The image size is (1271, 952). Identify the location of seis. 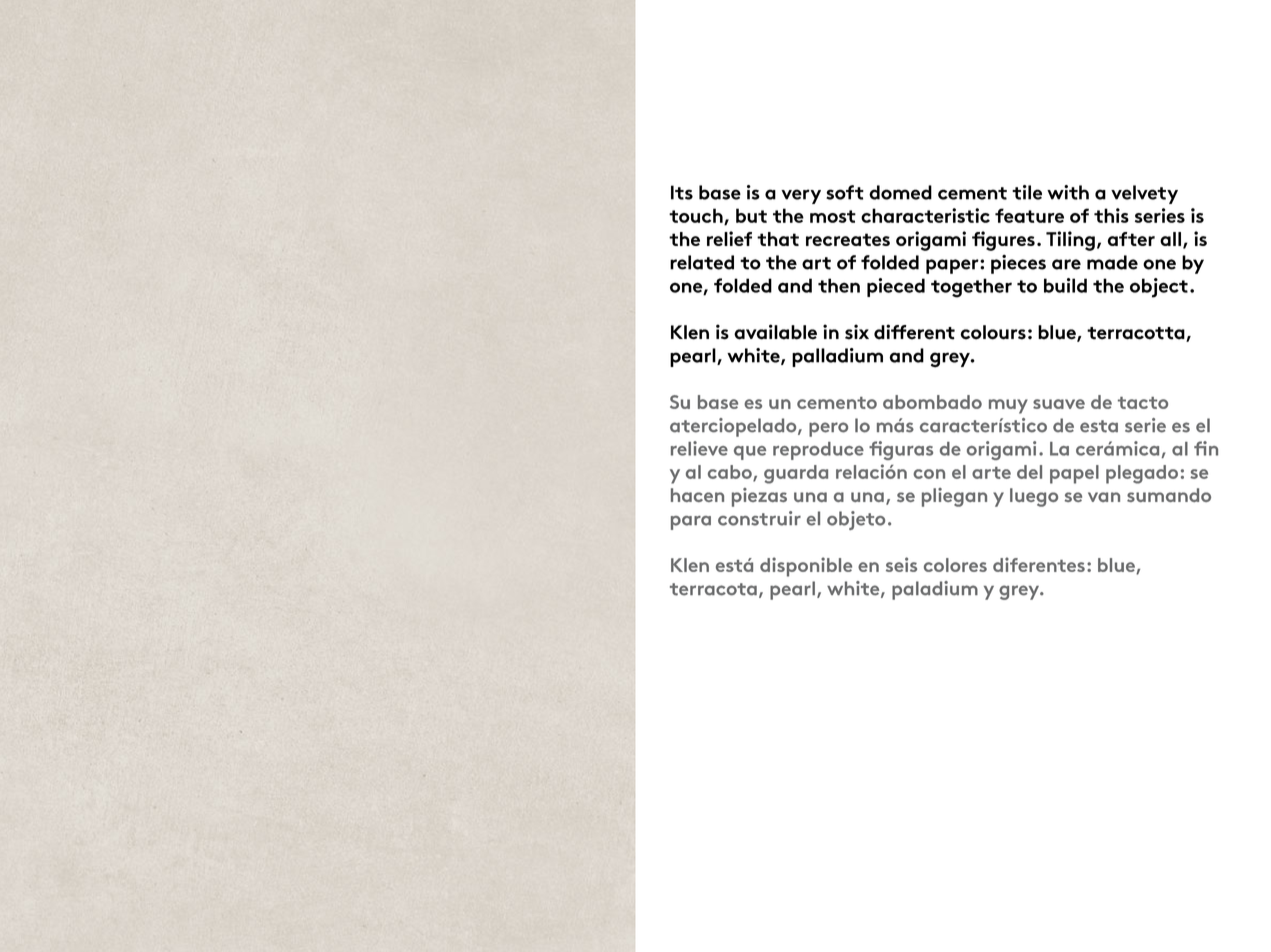
(901, 564).
